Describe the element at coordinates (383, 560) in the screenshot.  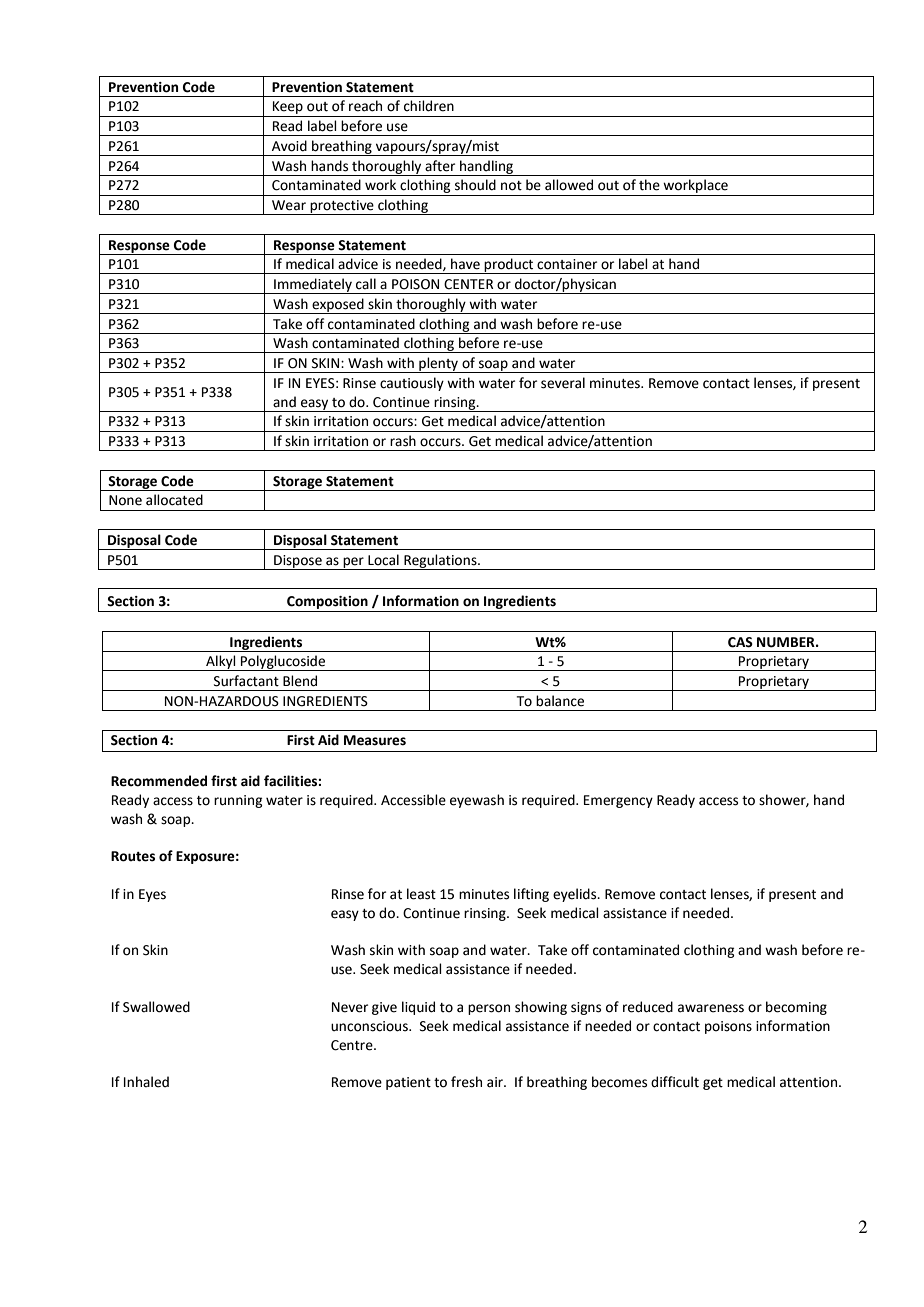
I see `Local` at that location.
